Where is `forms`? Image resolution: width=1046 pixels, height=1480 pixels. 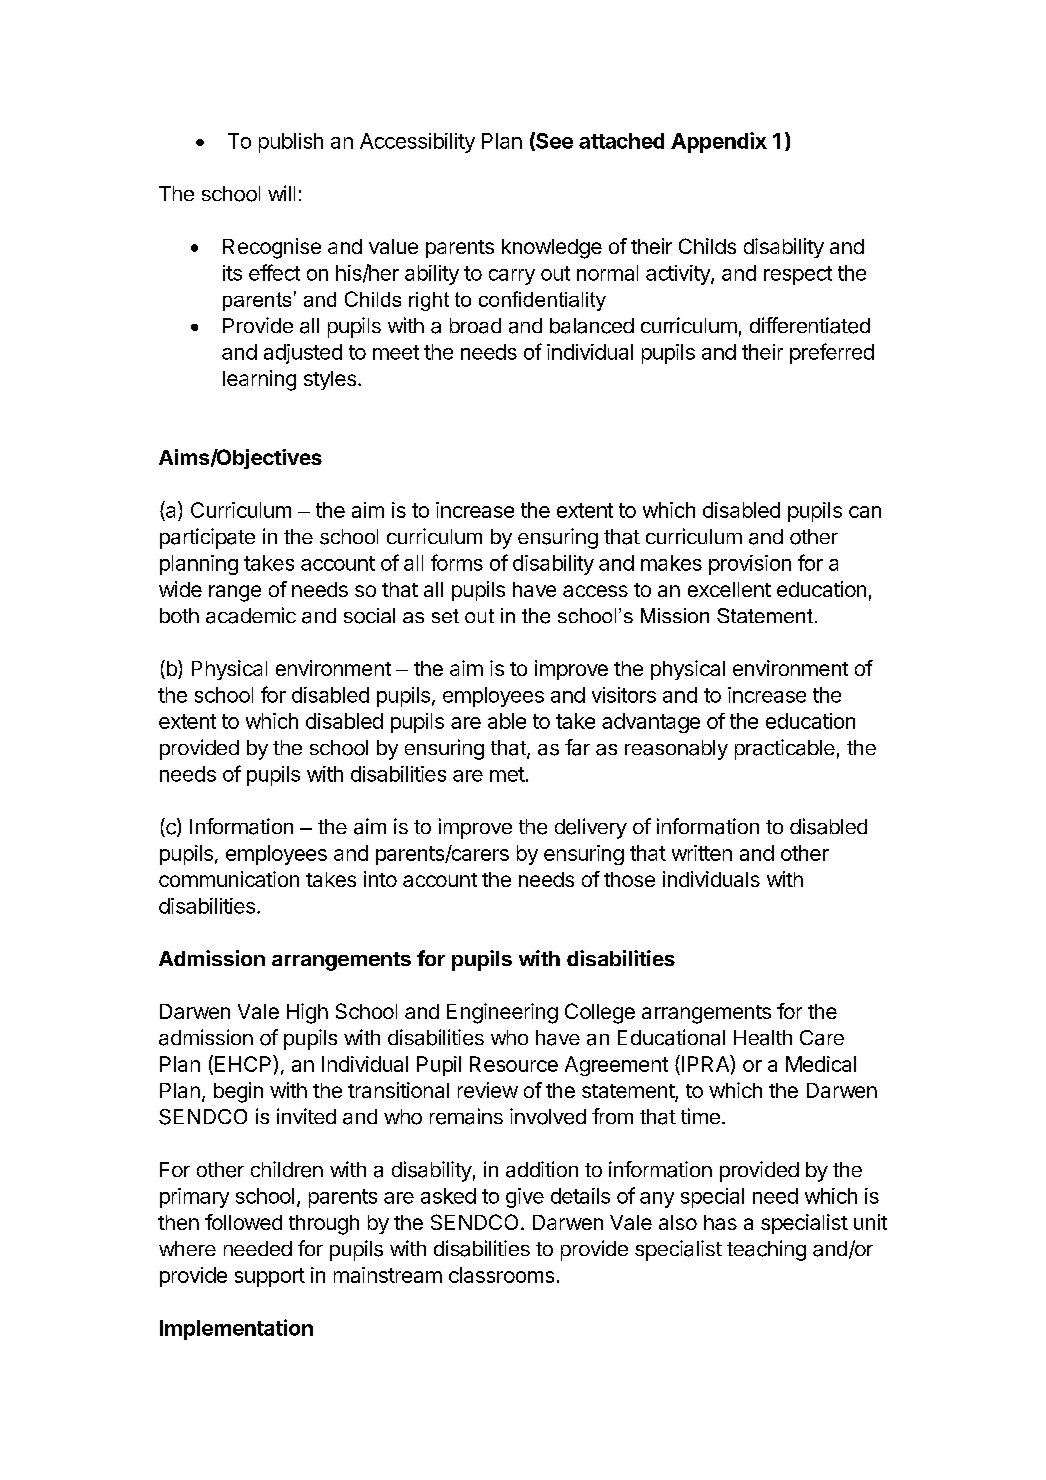
forms is located at coordinates (457, 562).
